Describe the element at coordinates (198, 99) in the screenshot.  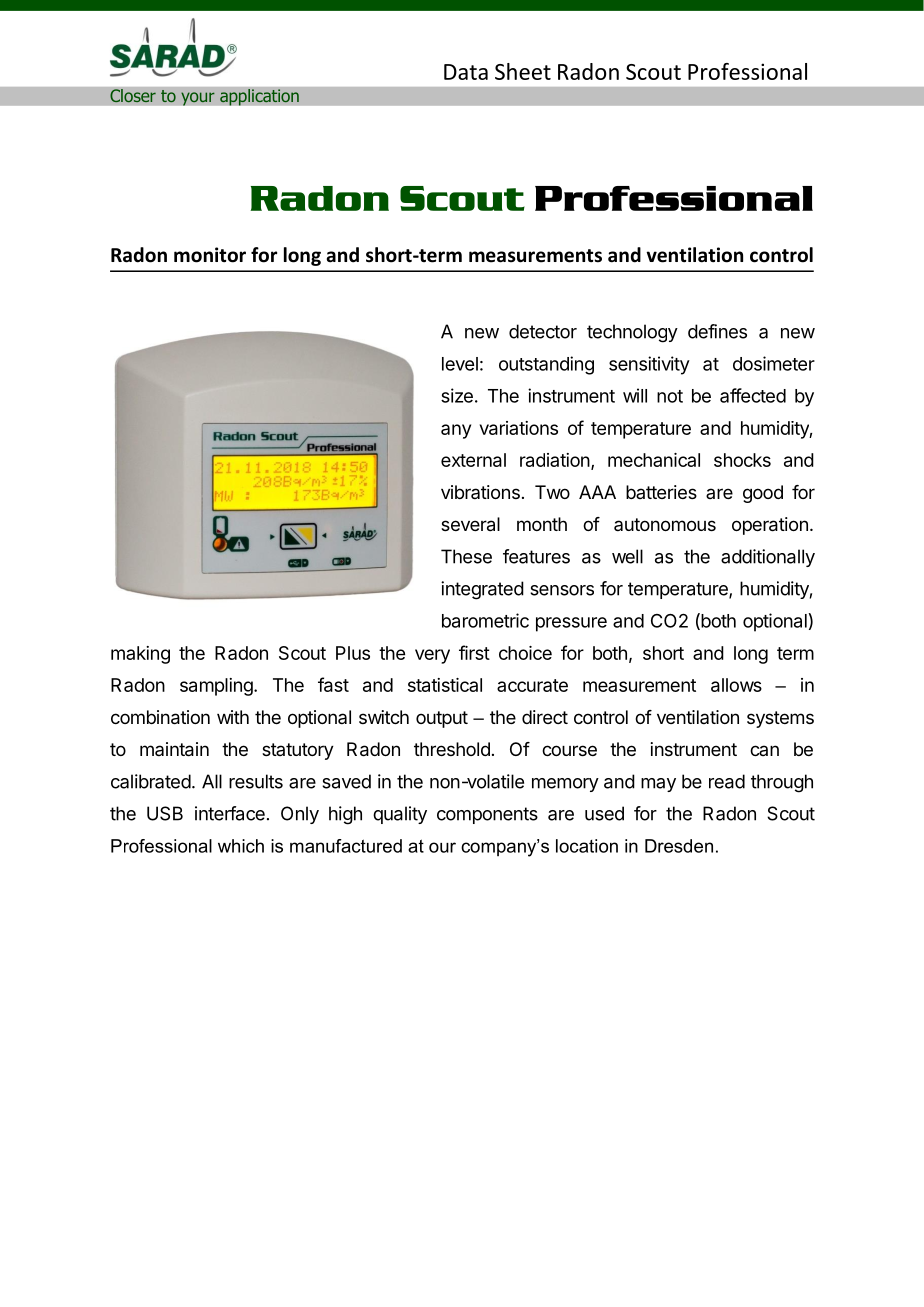
I see `your` at that location.
